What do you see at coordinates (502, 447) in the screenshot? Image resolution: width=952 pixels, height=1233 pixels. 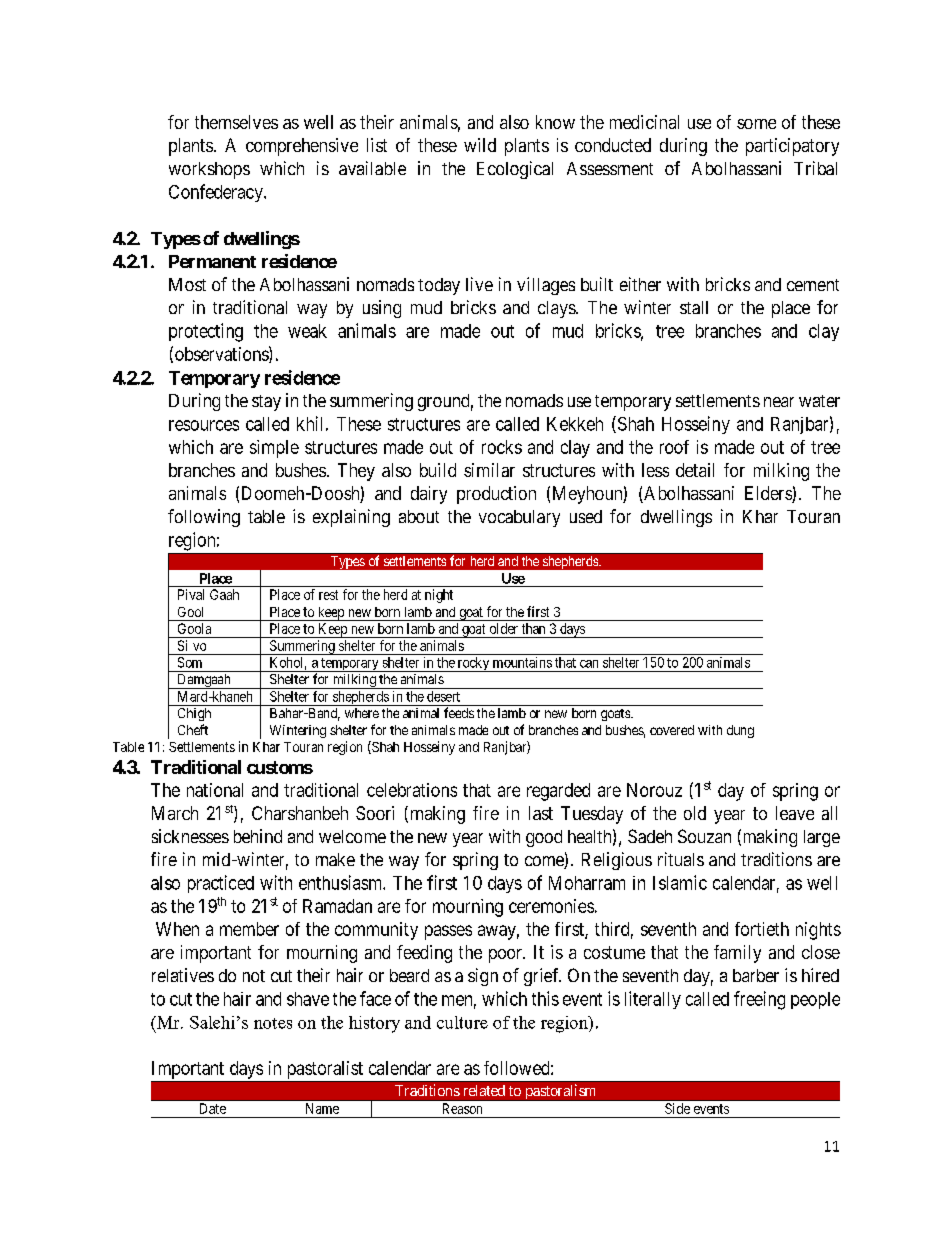 I see `rocks` at bounding box center [502, 447].
